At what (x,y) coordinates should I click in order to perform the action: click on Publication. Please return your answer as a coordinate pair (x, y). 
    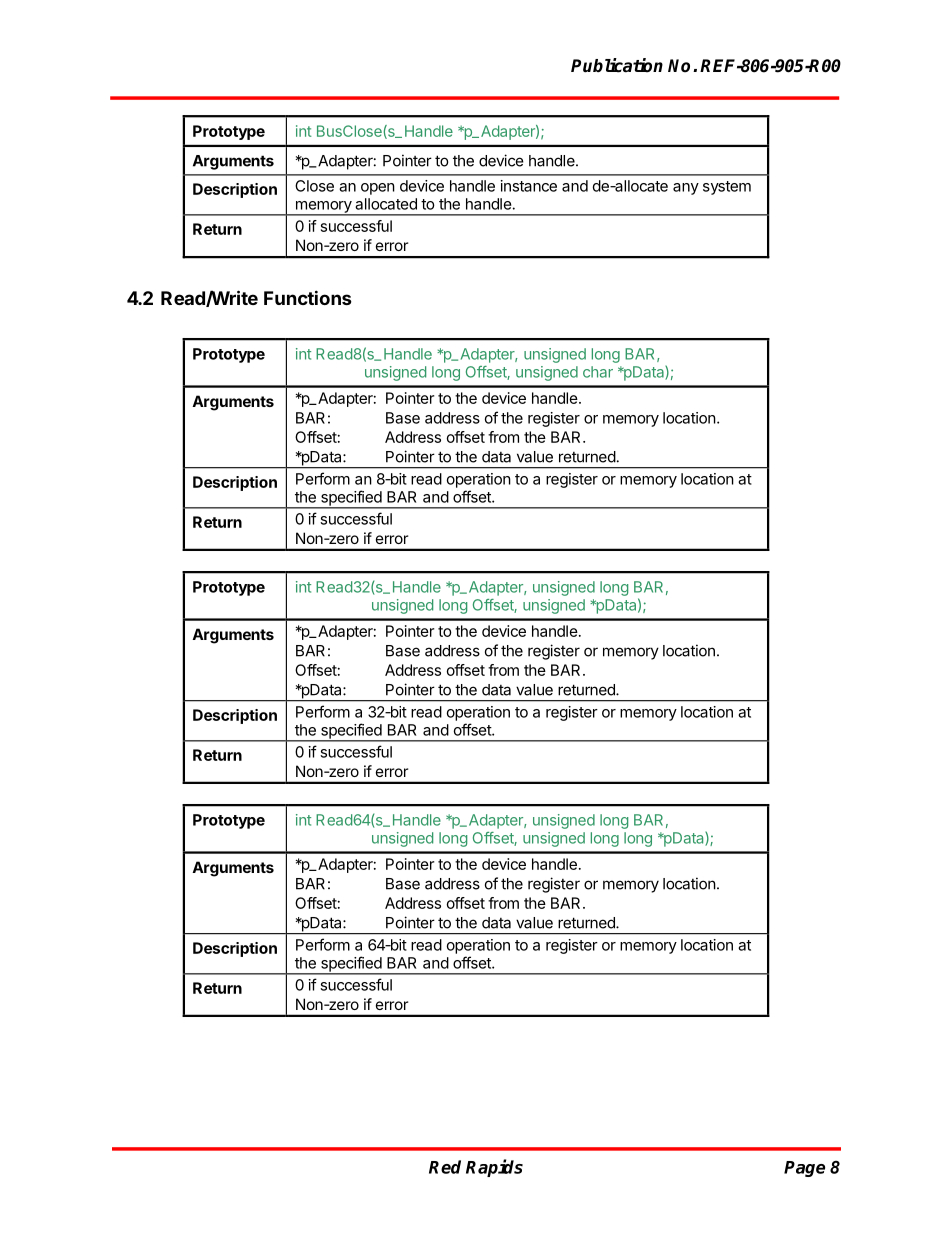
    Looking at the image, I should click on (617, 65).
